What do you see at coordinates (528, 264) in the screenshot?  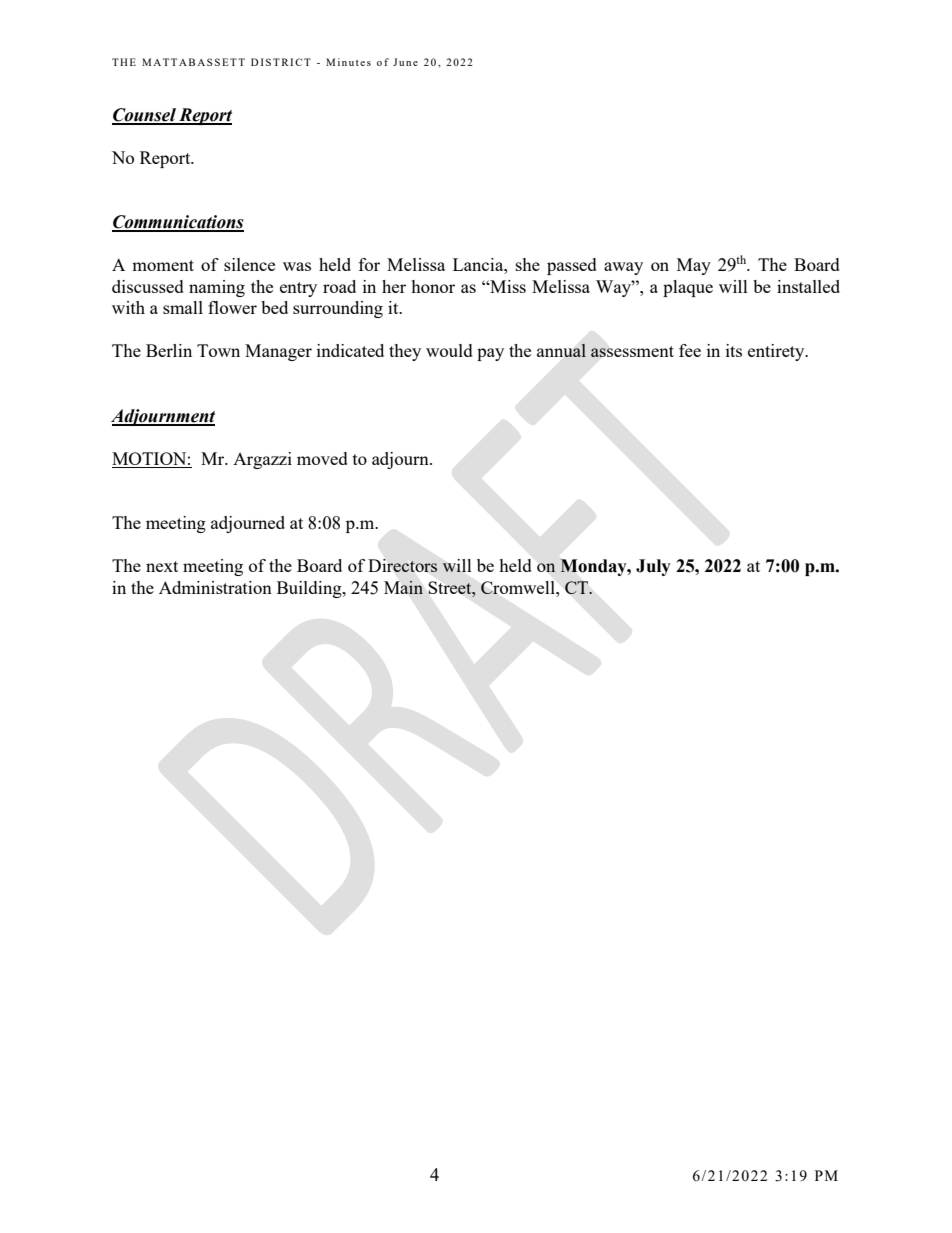 I see `she` at bounding box center [528, 264].
